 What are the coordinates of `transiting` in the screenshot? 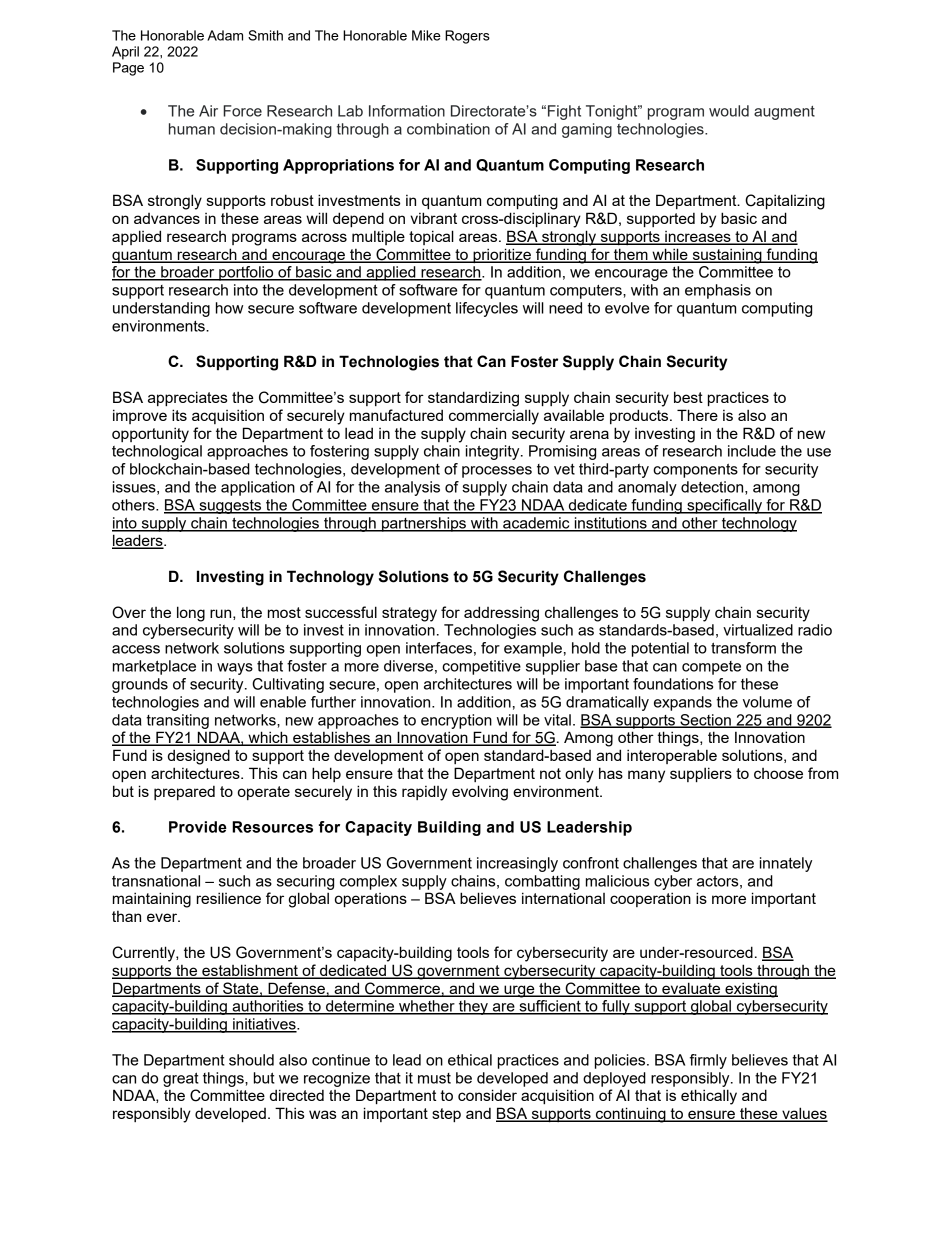 It's located at (177, 721).
